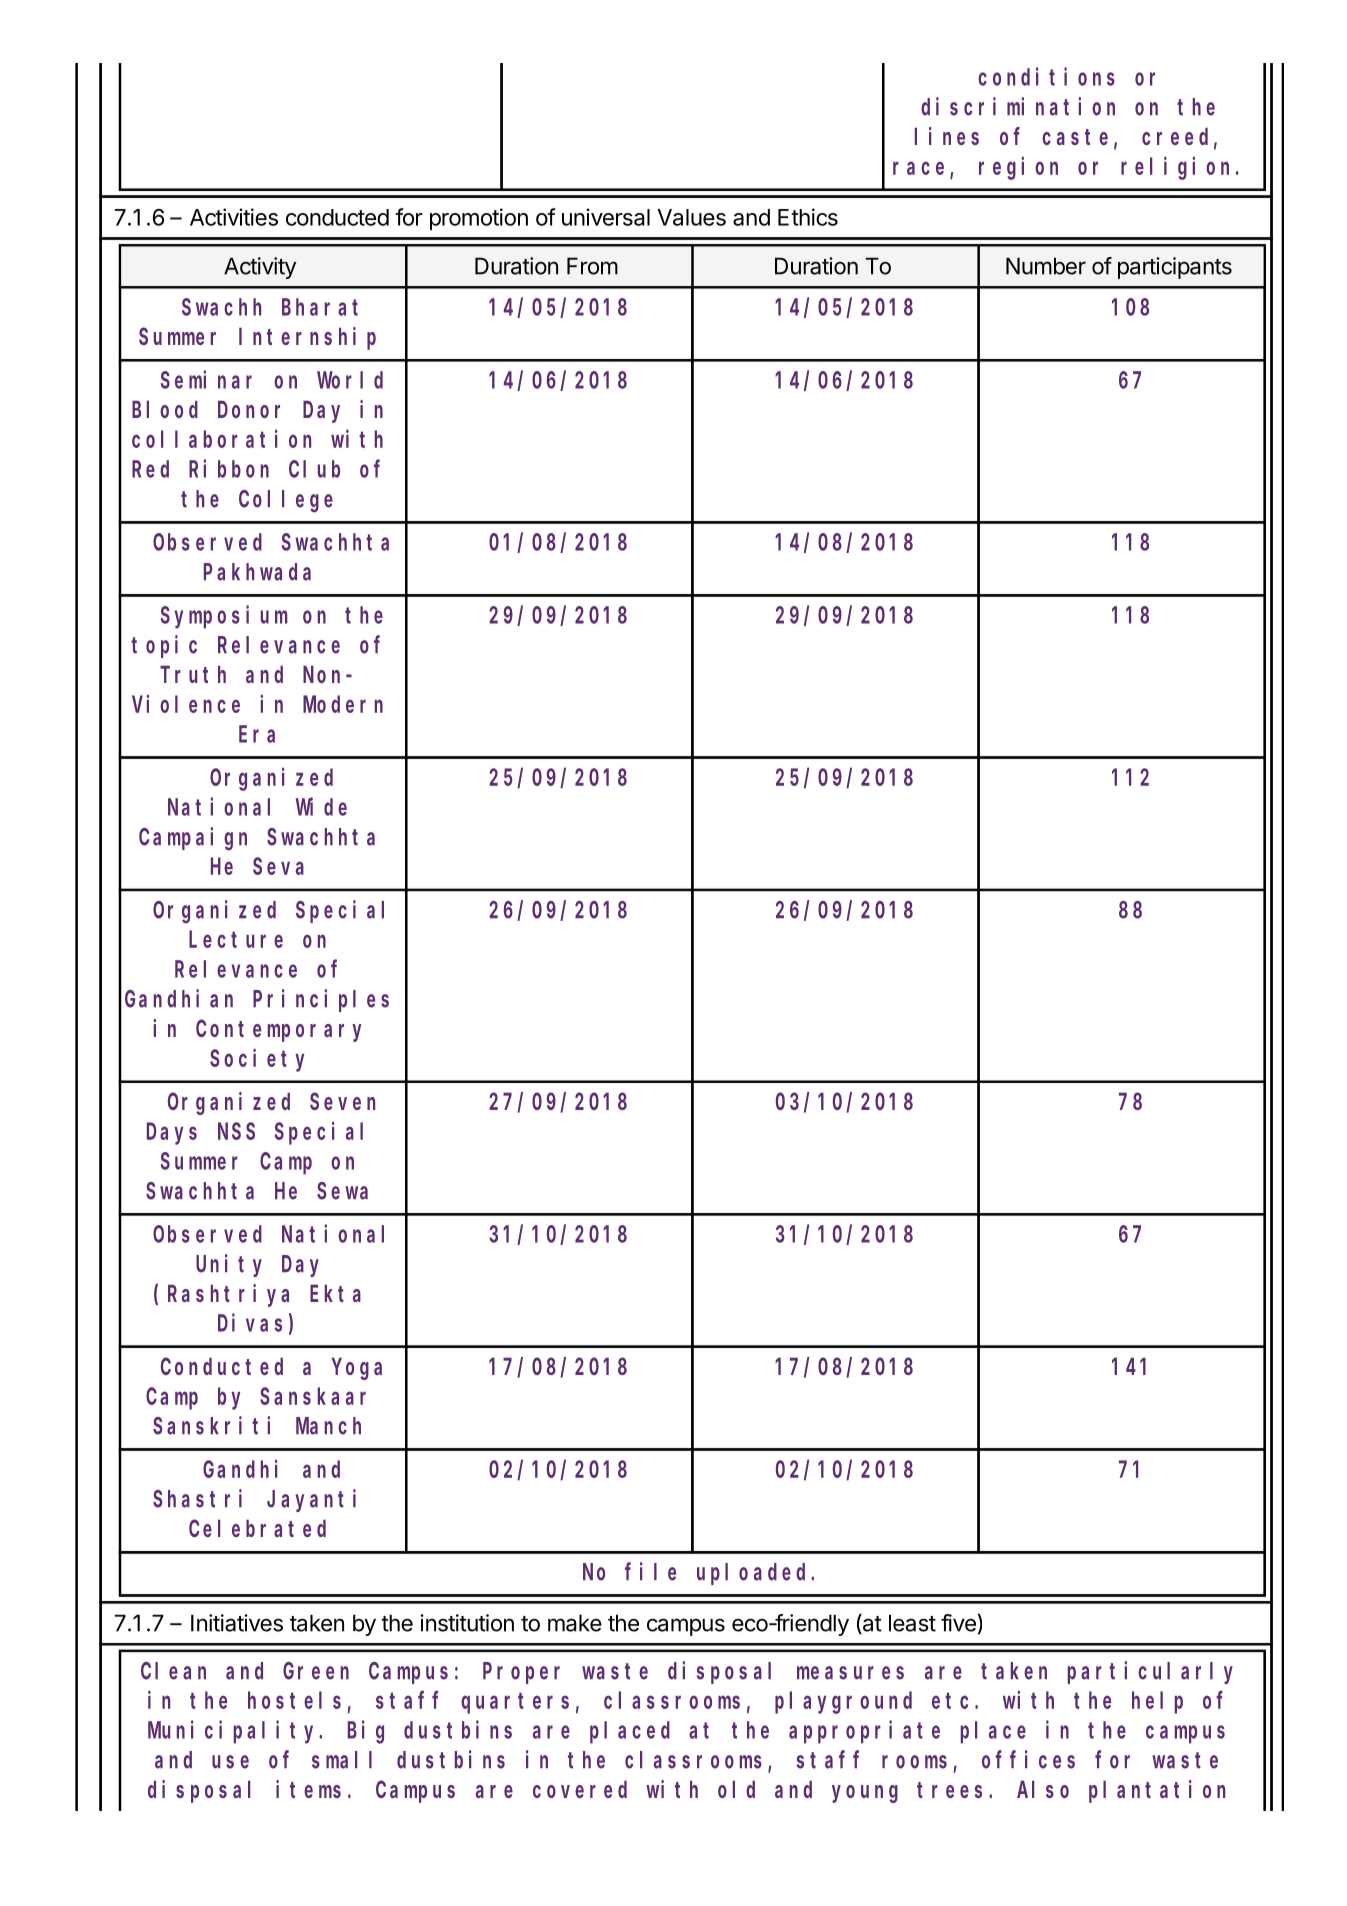  Describe the element at coordinates (236, 940) in the screenshot. I see `Lecture` at that location.
